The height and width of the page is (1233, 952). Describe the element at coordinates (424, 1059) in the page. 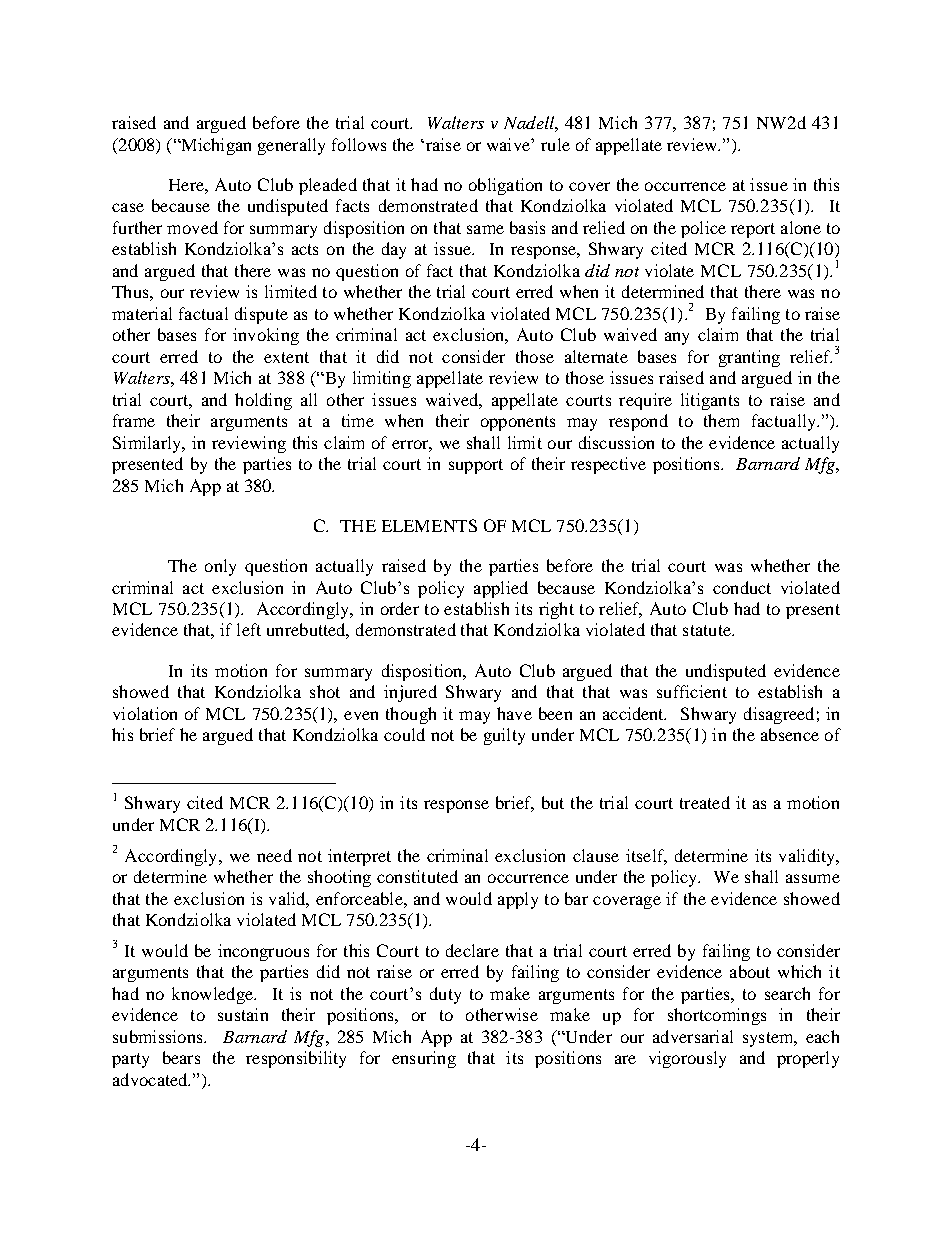

I see `ensuring` at that location.
